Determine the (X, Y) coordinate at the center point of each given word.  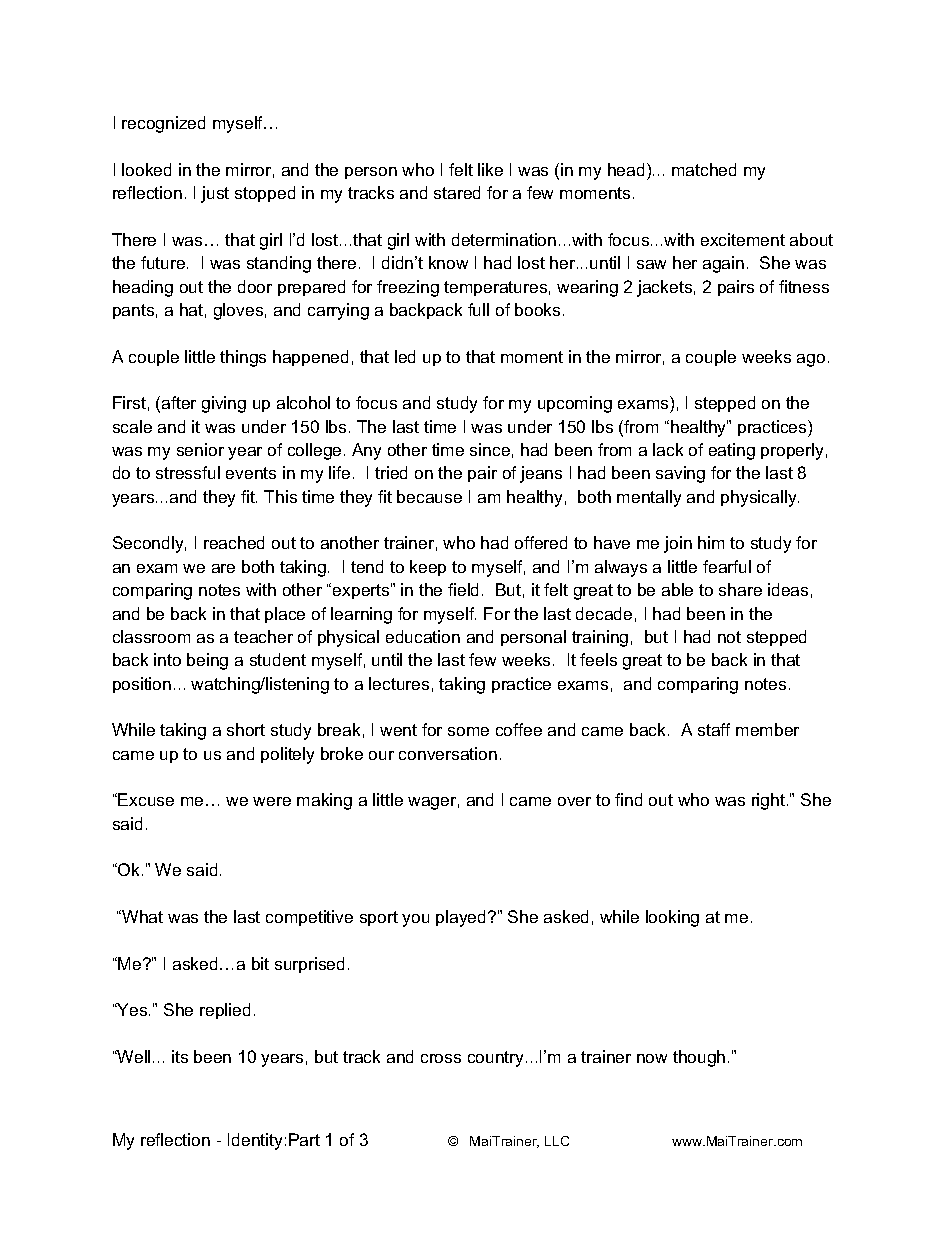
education (423, 636)
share (740, 589)
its (180, 1056)
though (699, 1058)
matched (704, 169)
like (490, 169)
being (207, 661)
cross (441, 1058)
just (215, 194)
